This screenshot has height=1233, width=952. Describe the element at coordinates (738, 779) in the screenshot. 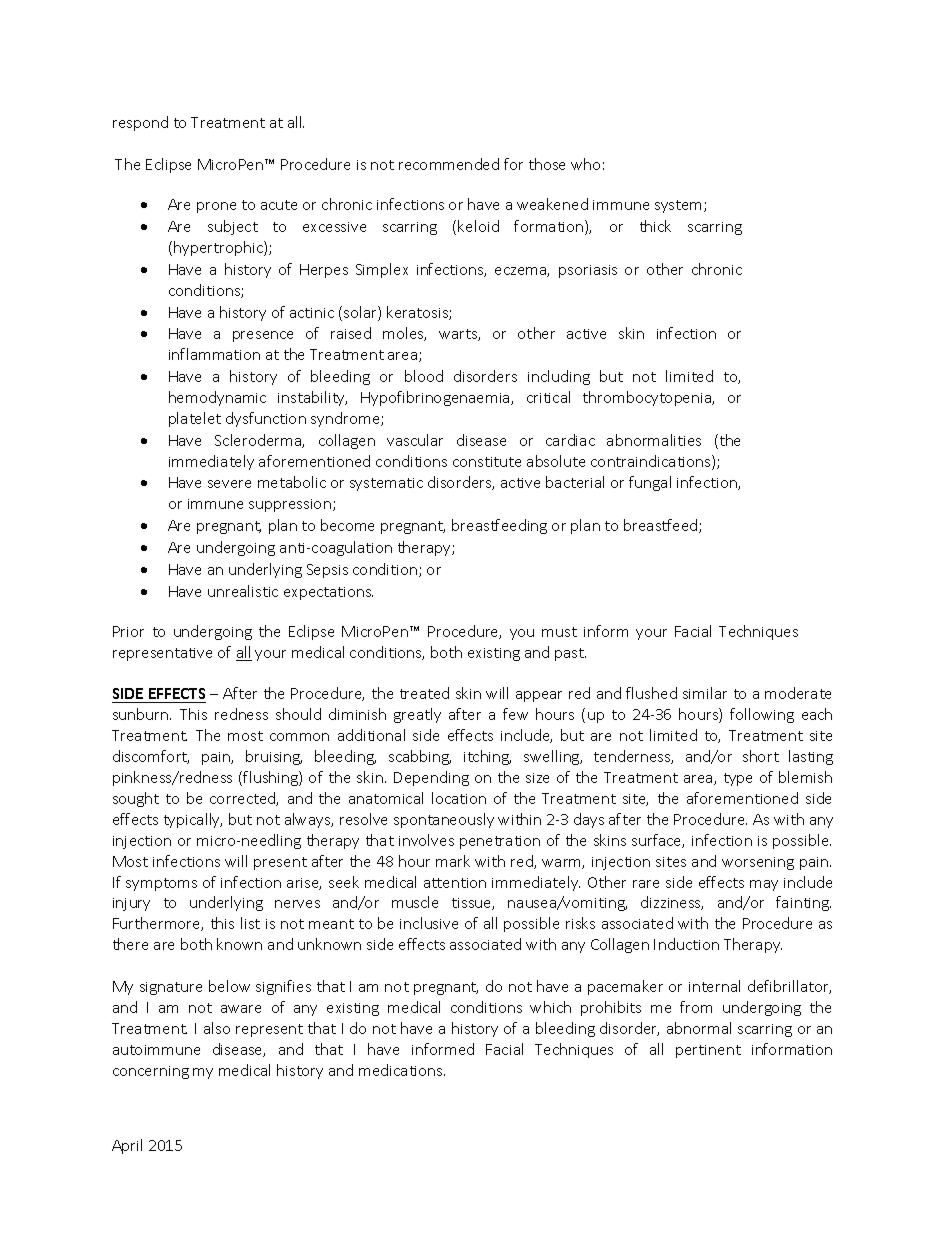

I see `type` at that location.
